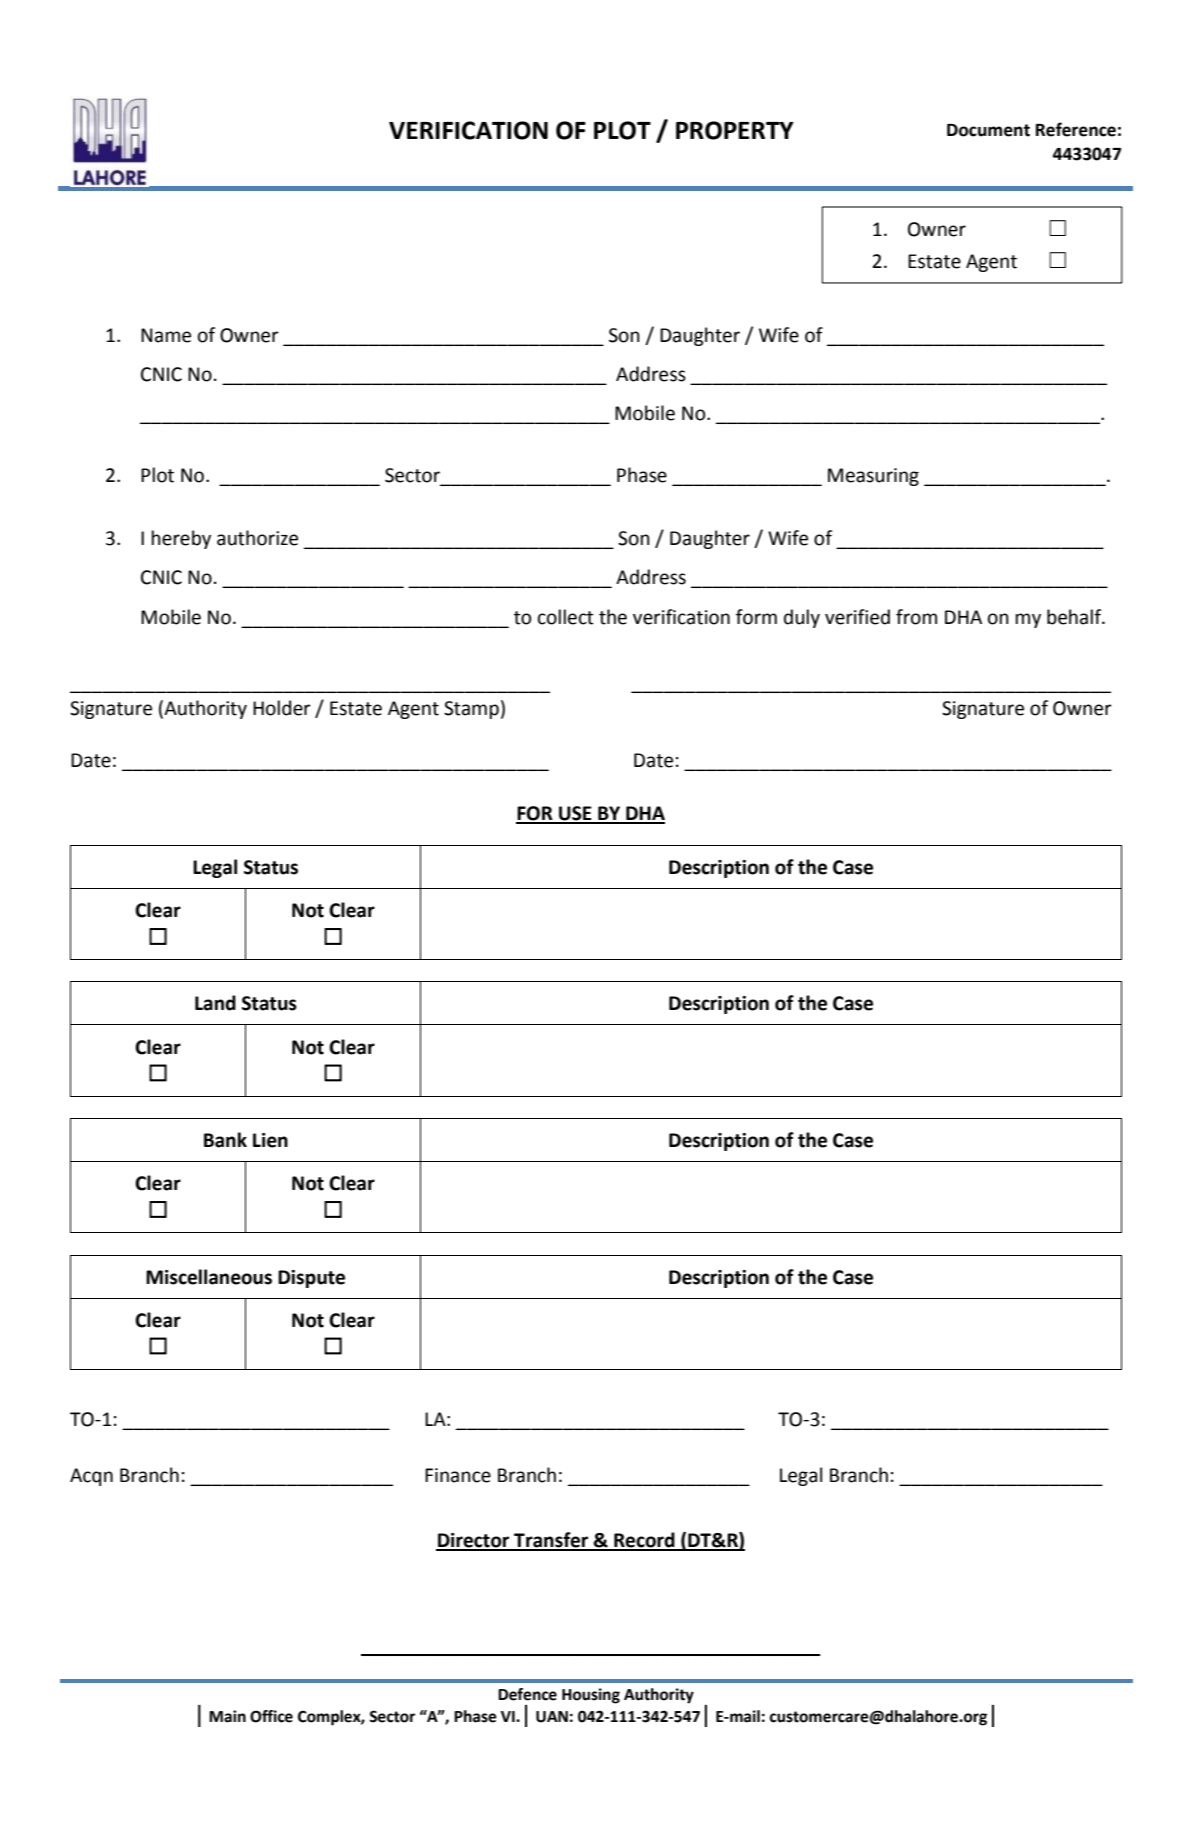  What do you see at coordinates (1075, 617) in the screenshot?
I see `behalf` at bounding box center [1075, 617].
